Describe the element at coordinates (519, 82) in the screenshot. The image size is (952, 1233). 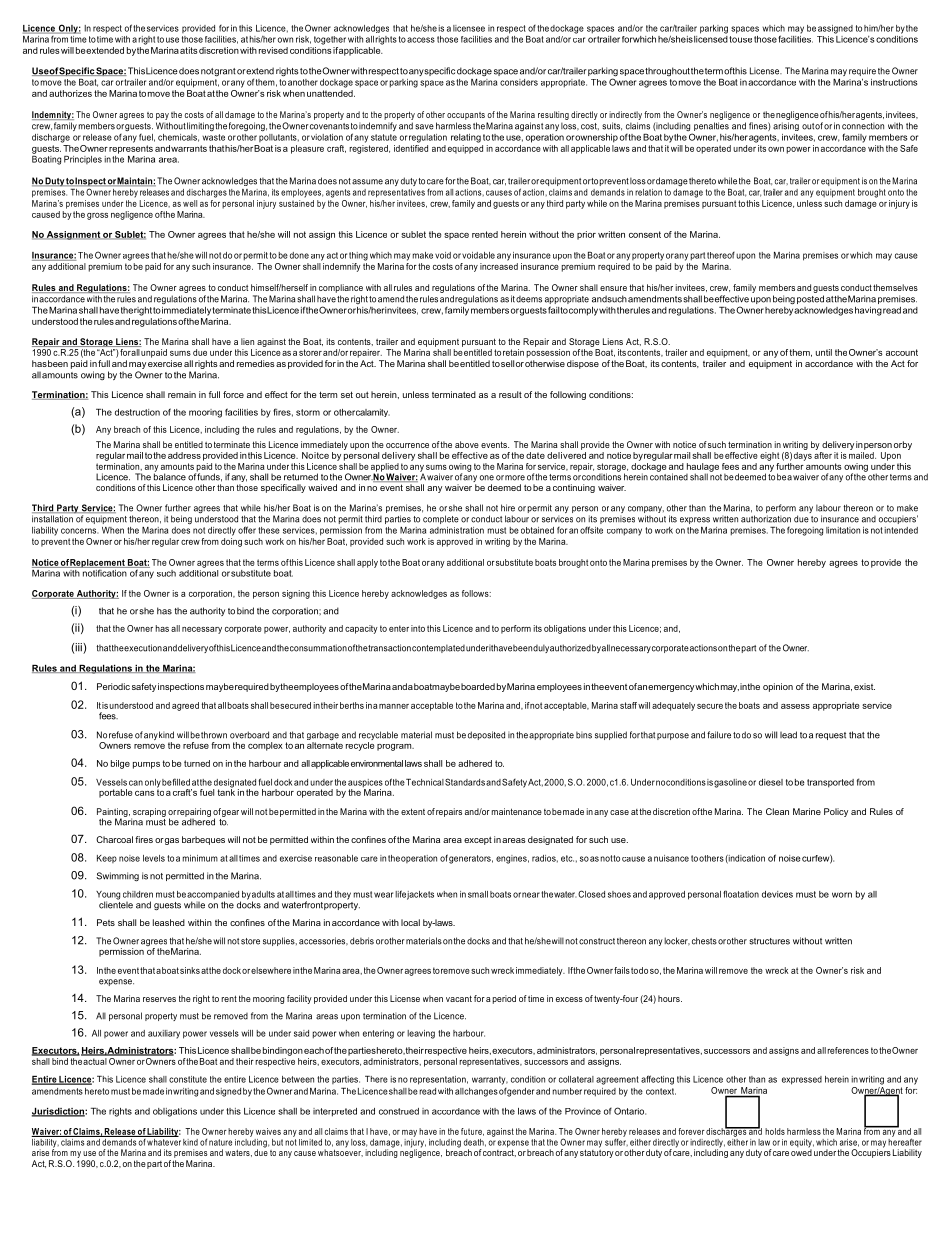
I see `considers` at that location.
